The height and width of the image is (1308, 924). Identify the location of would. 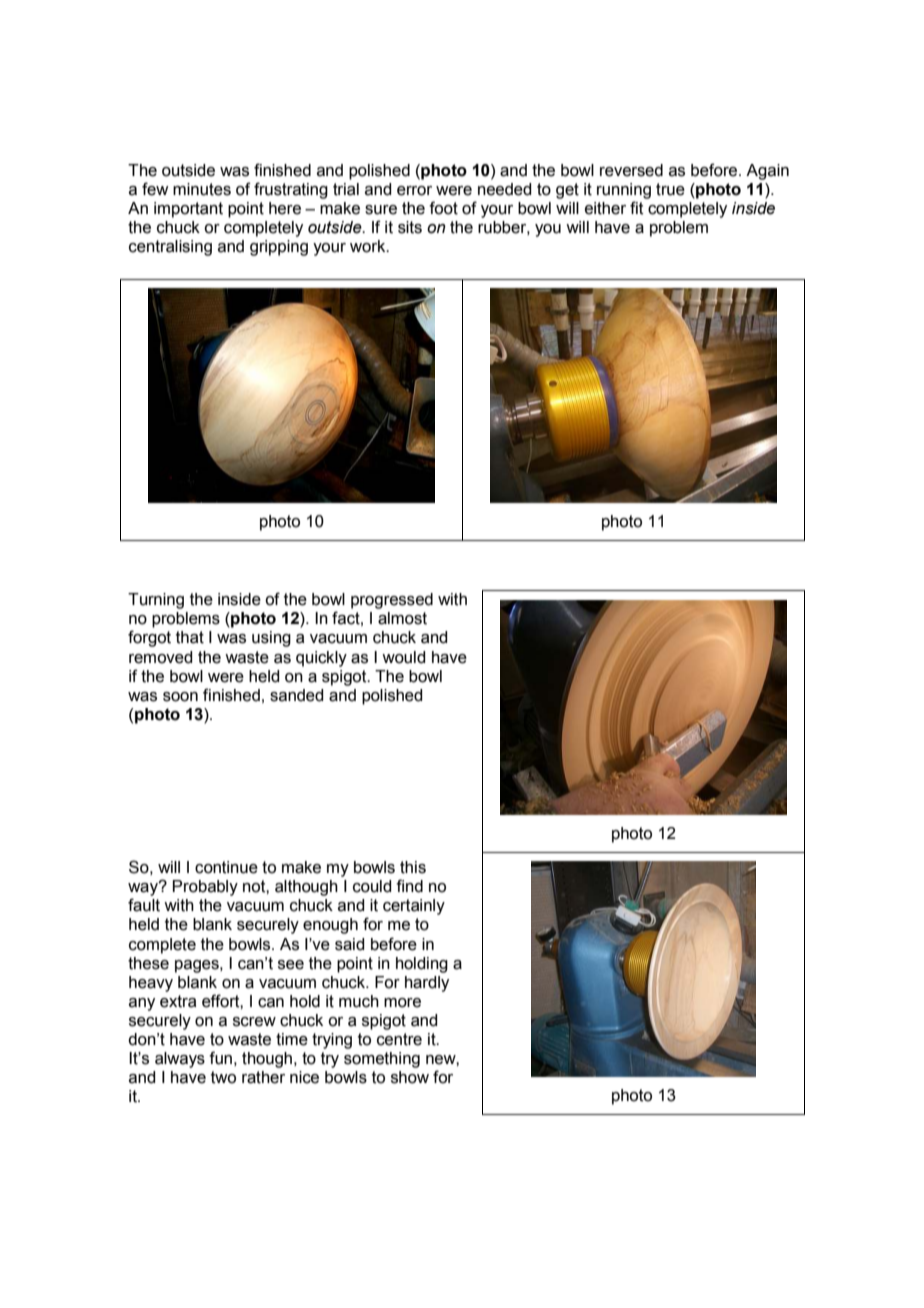
(403, 657).
